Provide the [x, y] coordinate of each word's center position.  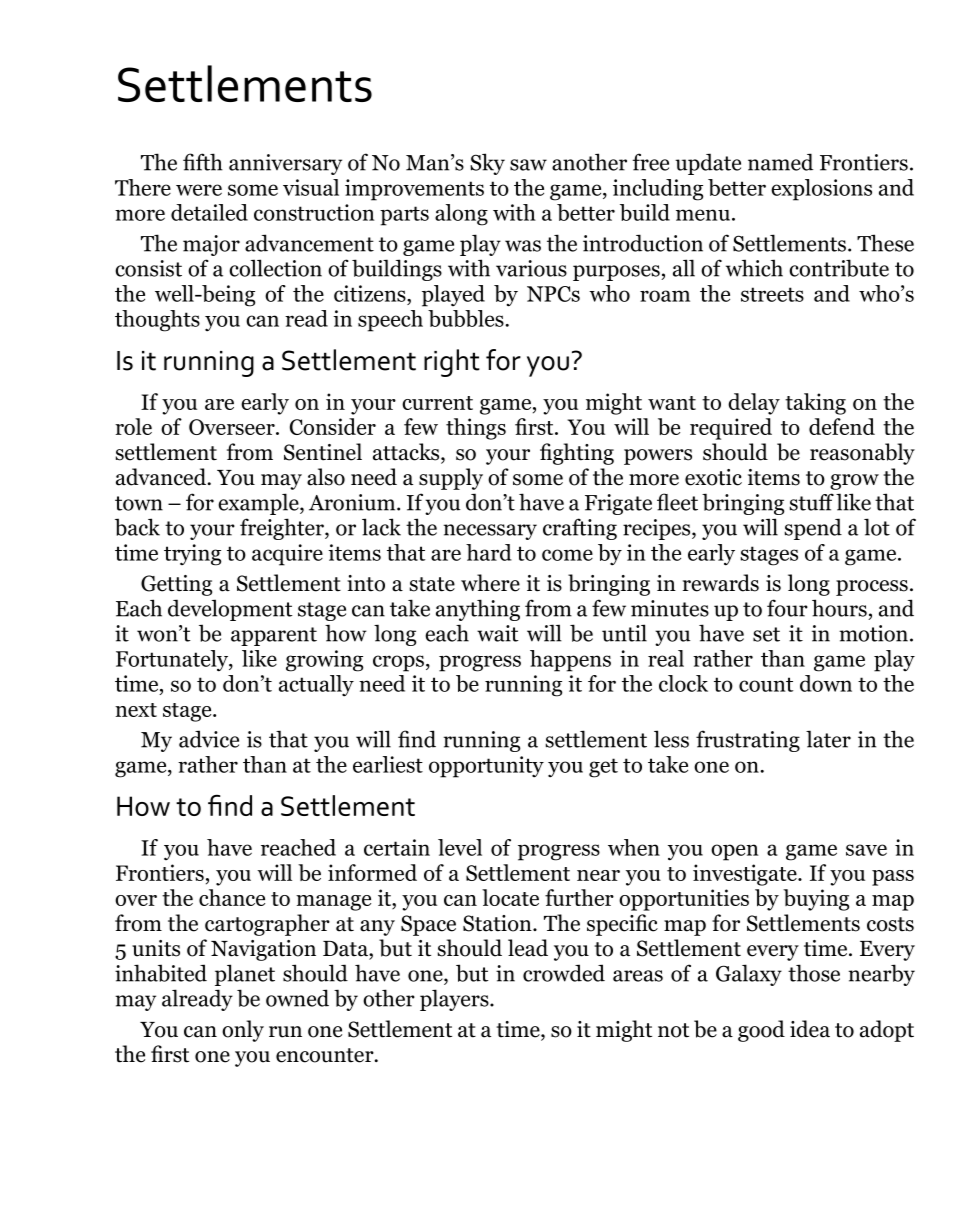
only [243, 1031]
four [787, 608]
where [490, 583]
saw [528, 165]
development [230, 610]
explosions [821, 190]
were [199, 190]
